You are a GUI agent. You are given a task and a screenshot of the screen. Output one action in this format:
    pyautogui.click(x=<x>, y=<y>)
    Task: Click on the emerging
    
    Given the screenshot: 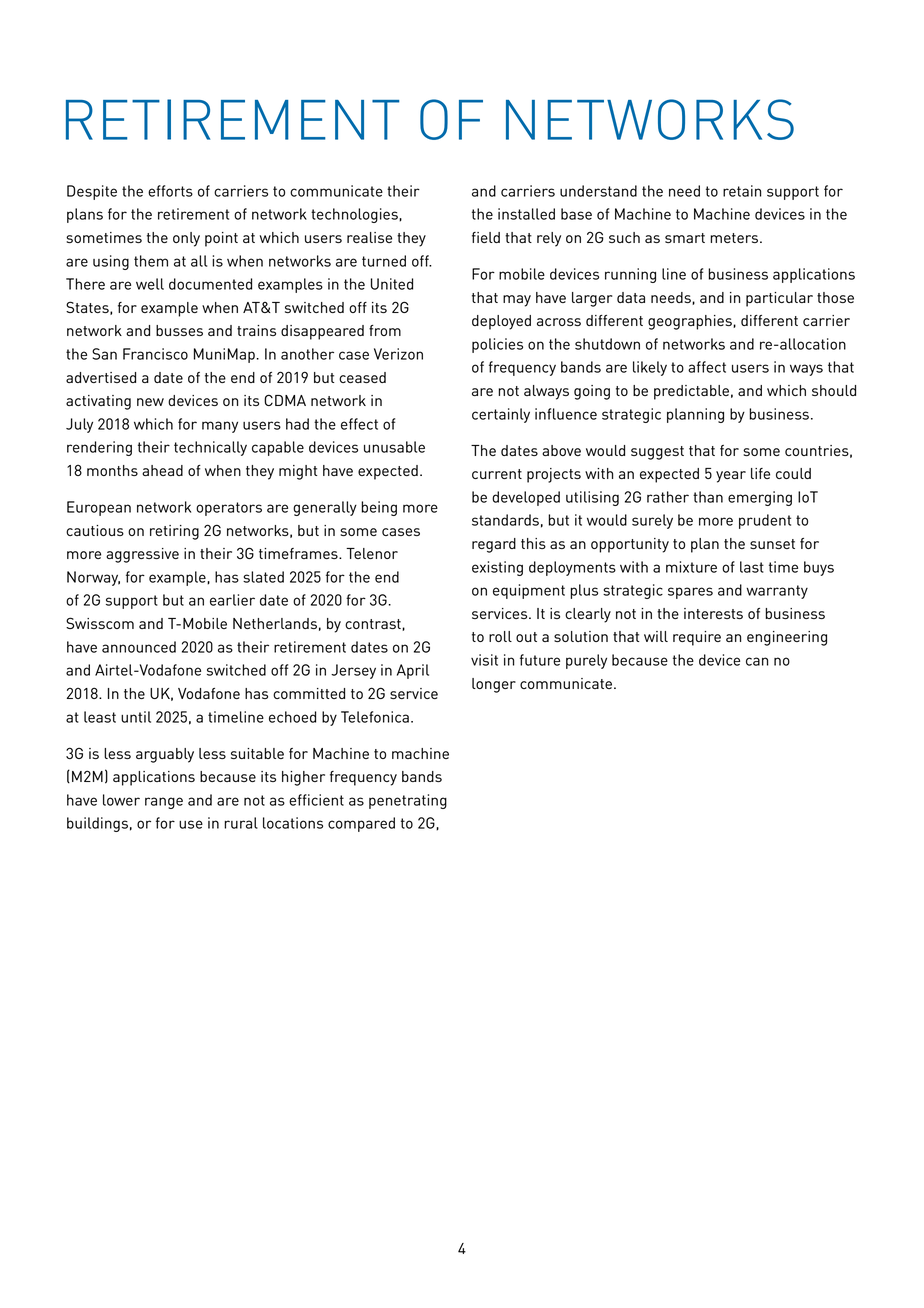 What is the action you would take?
    pyautogui.click(x=760, y=498)
